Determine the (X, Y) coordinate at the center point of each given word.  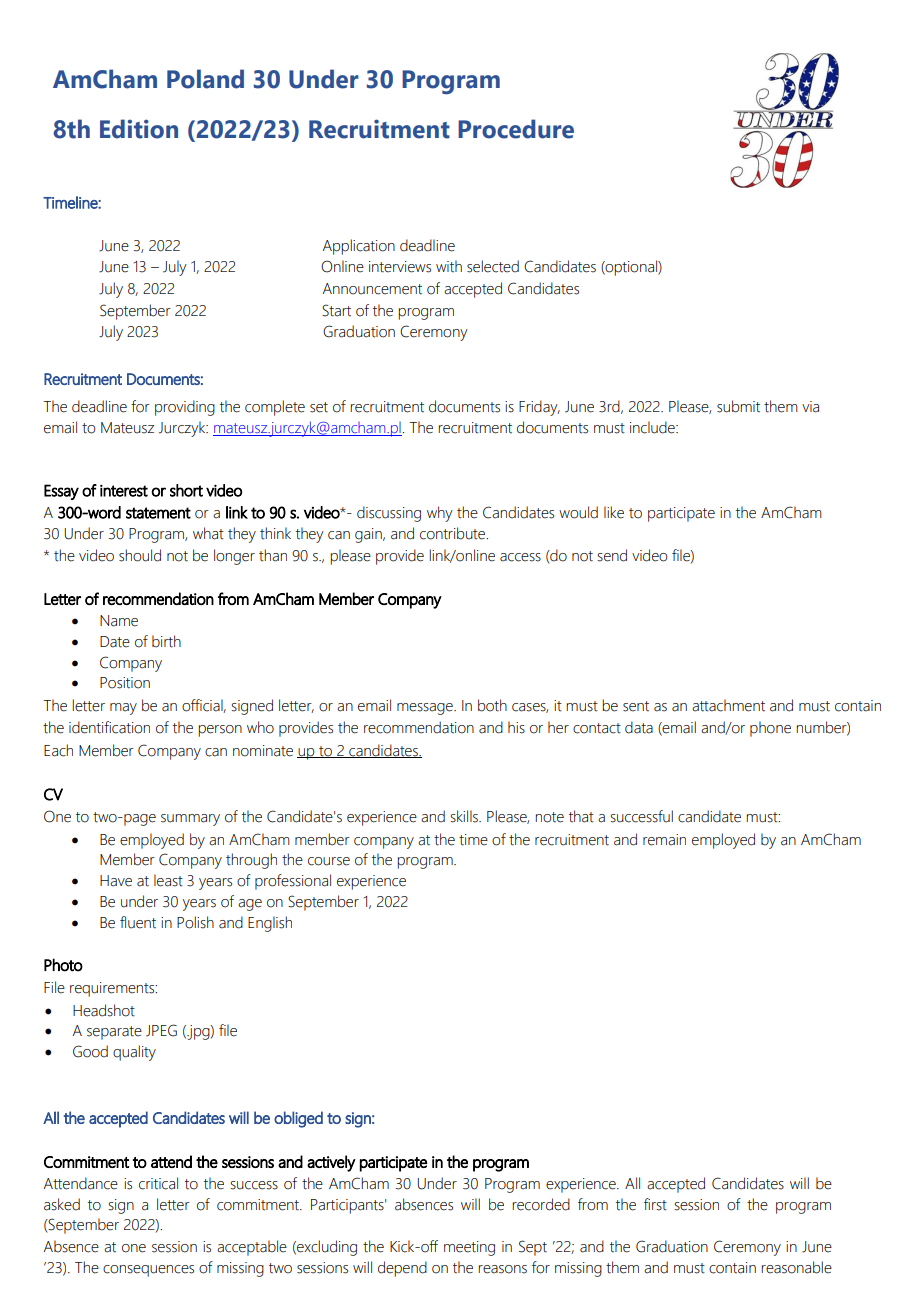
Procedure (516, 129)
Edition (139, 129)
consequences (148, 1271)
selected (493, 266)
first (655, 1204)
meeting (469, 1248)
